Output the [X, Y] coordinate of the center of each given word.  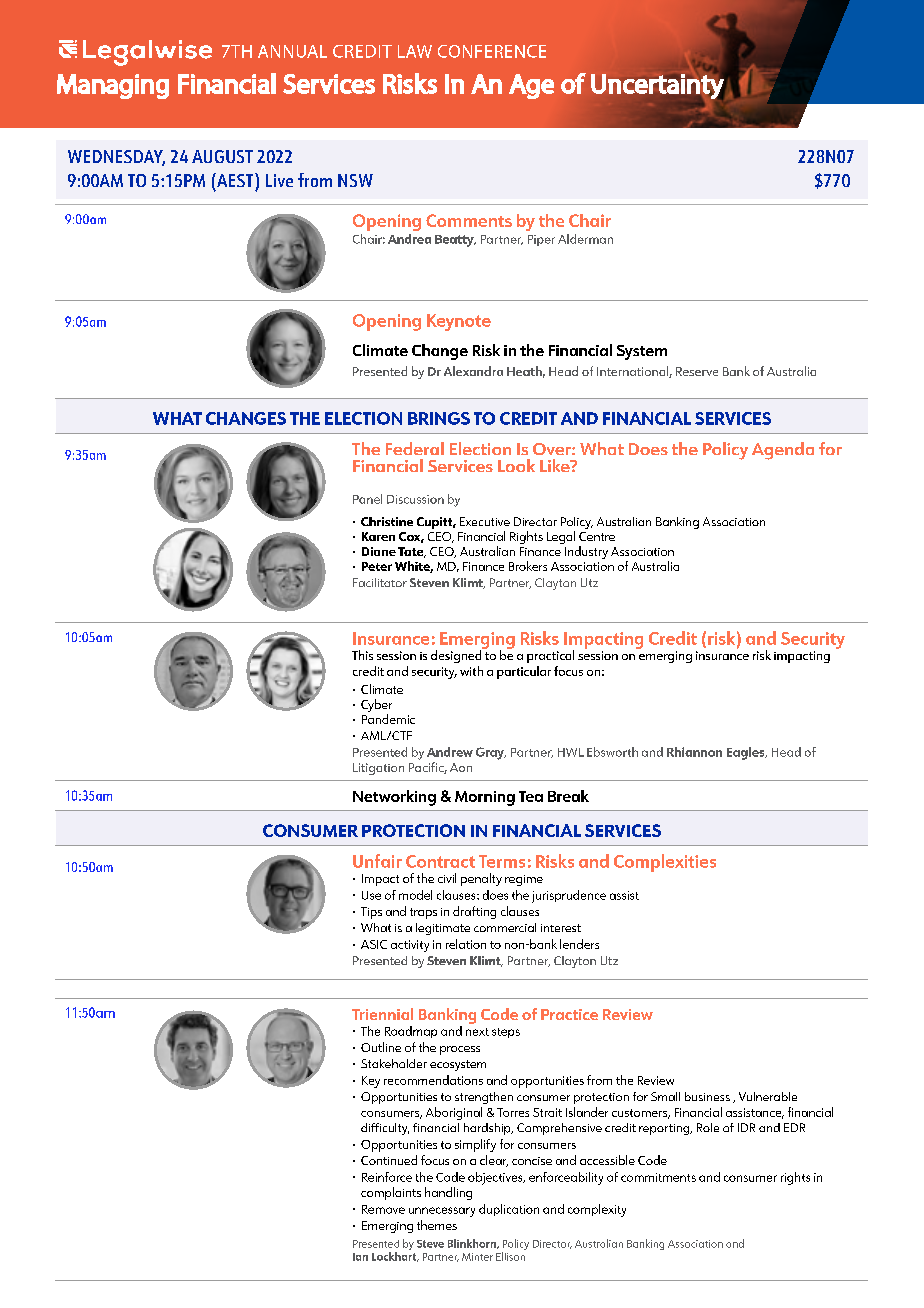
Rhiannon [694, 752]
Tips [371, 913]
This [362, 655]
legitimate [443, 929]
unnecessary [442, 1212]
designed [457, 655]
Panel [367, 499]
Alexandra [473, 371]
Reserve [697, 371]
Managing [113, 86]
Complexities [665, 863]
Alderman [585, 239]
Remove [383, 1209]
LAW [415, 51]
